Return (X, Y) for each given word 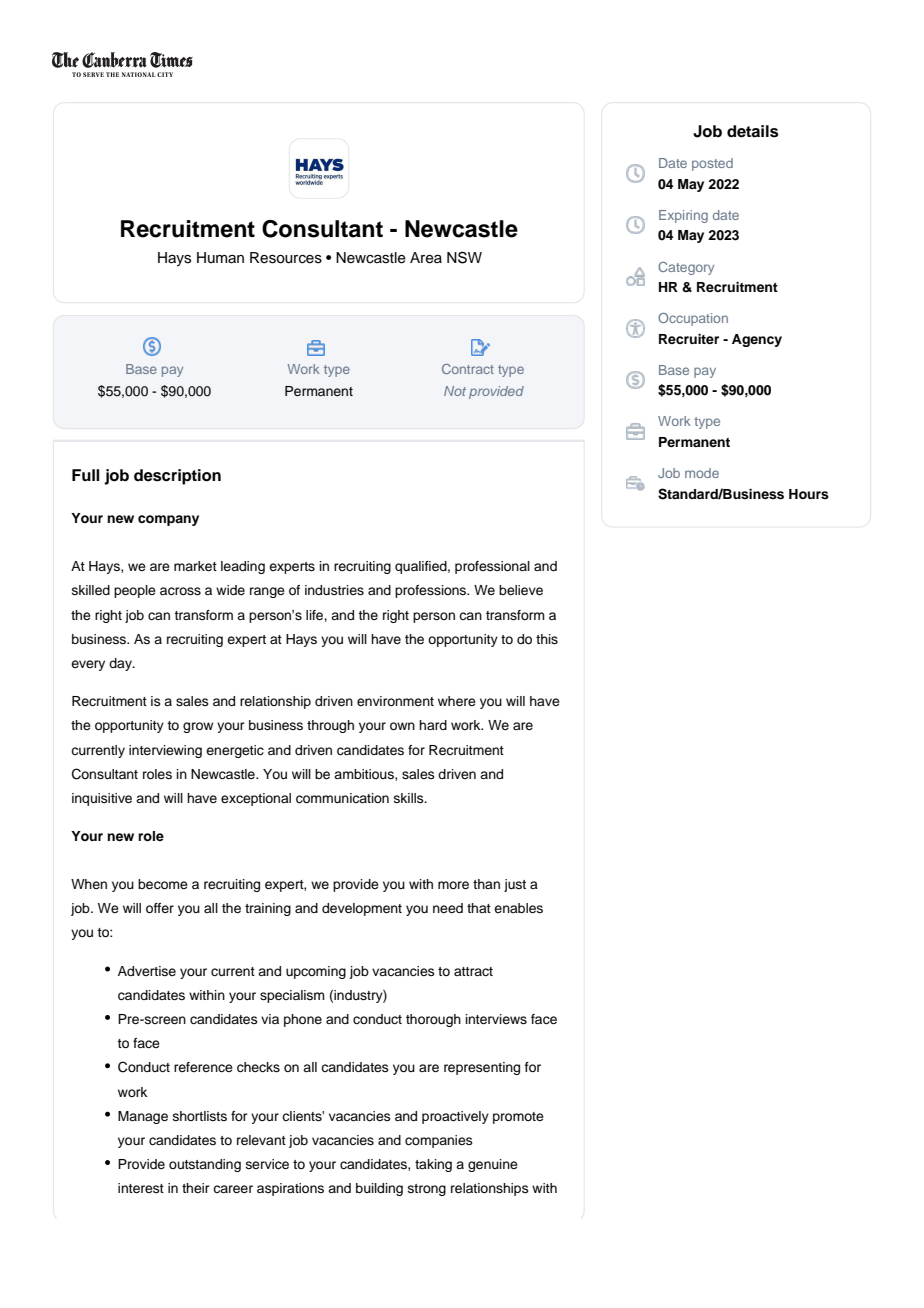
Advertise (147, 971)
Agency (757, 340)
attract (473, 971)
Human (220, 258)
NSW (464, 257)
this (547, 639)
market (195, 566)
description (177, 477)
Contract (468, 369)
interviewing (165, 751)
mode (702, 473)
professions (432, 591)
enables (518, 908)
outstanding (205, 1165)
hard (433, 725)
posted (712, 164)
